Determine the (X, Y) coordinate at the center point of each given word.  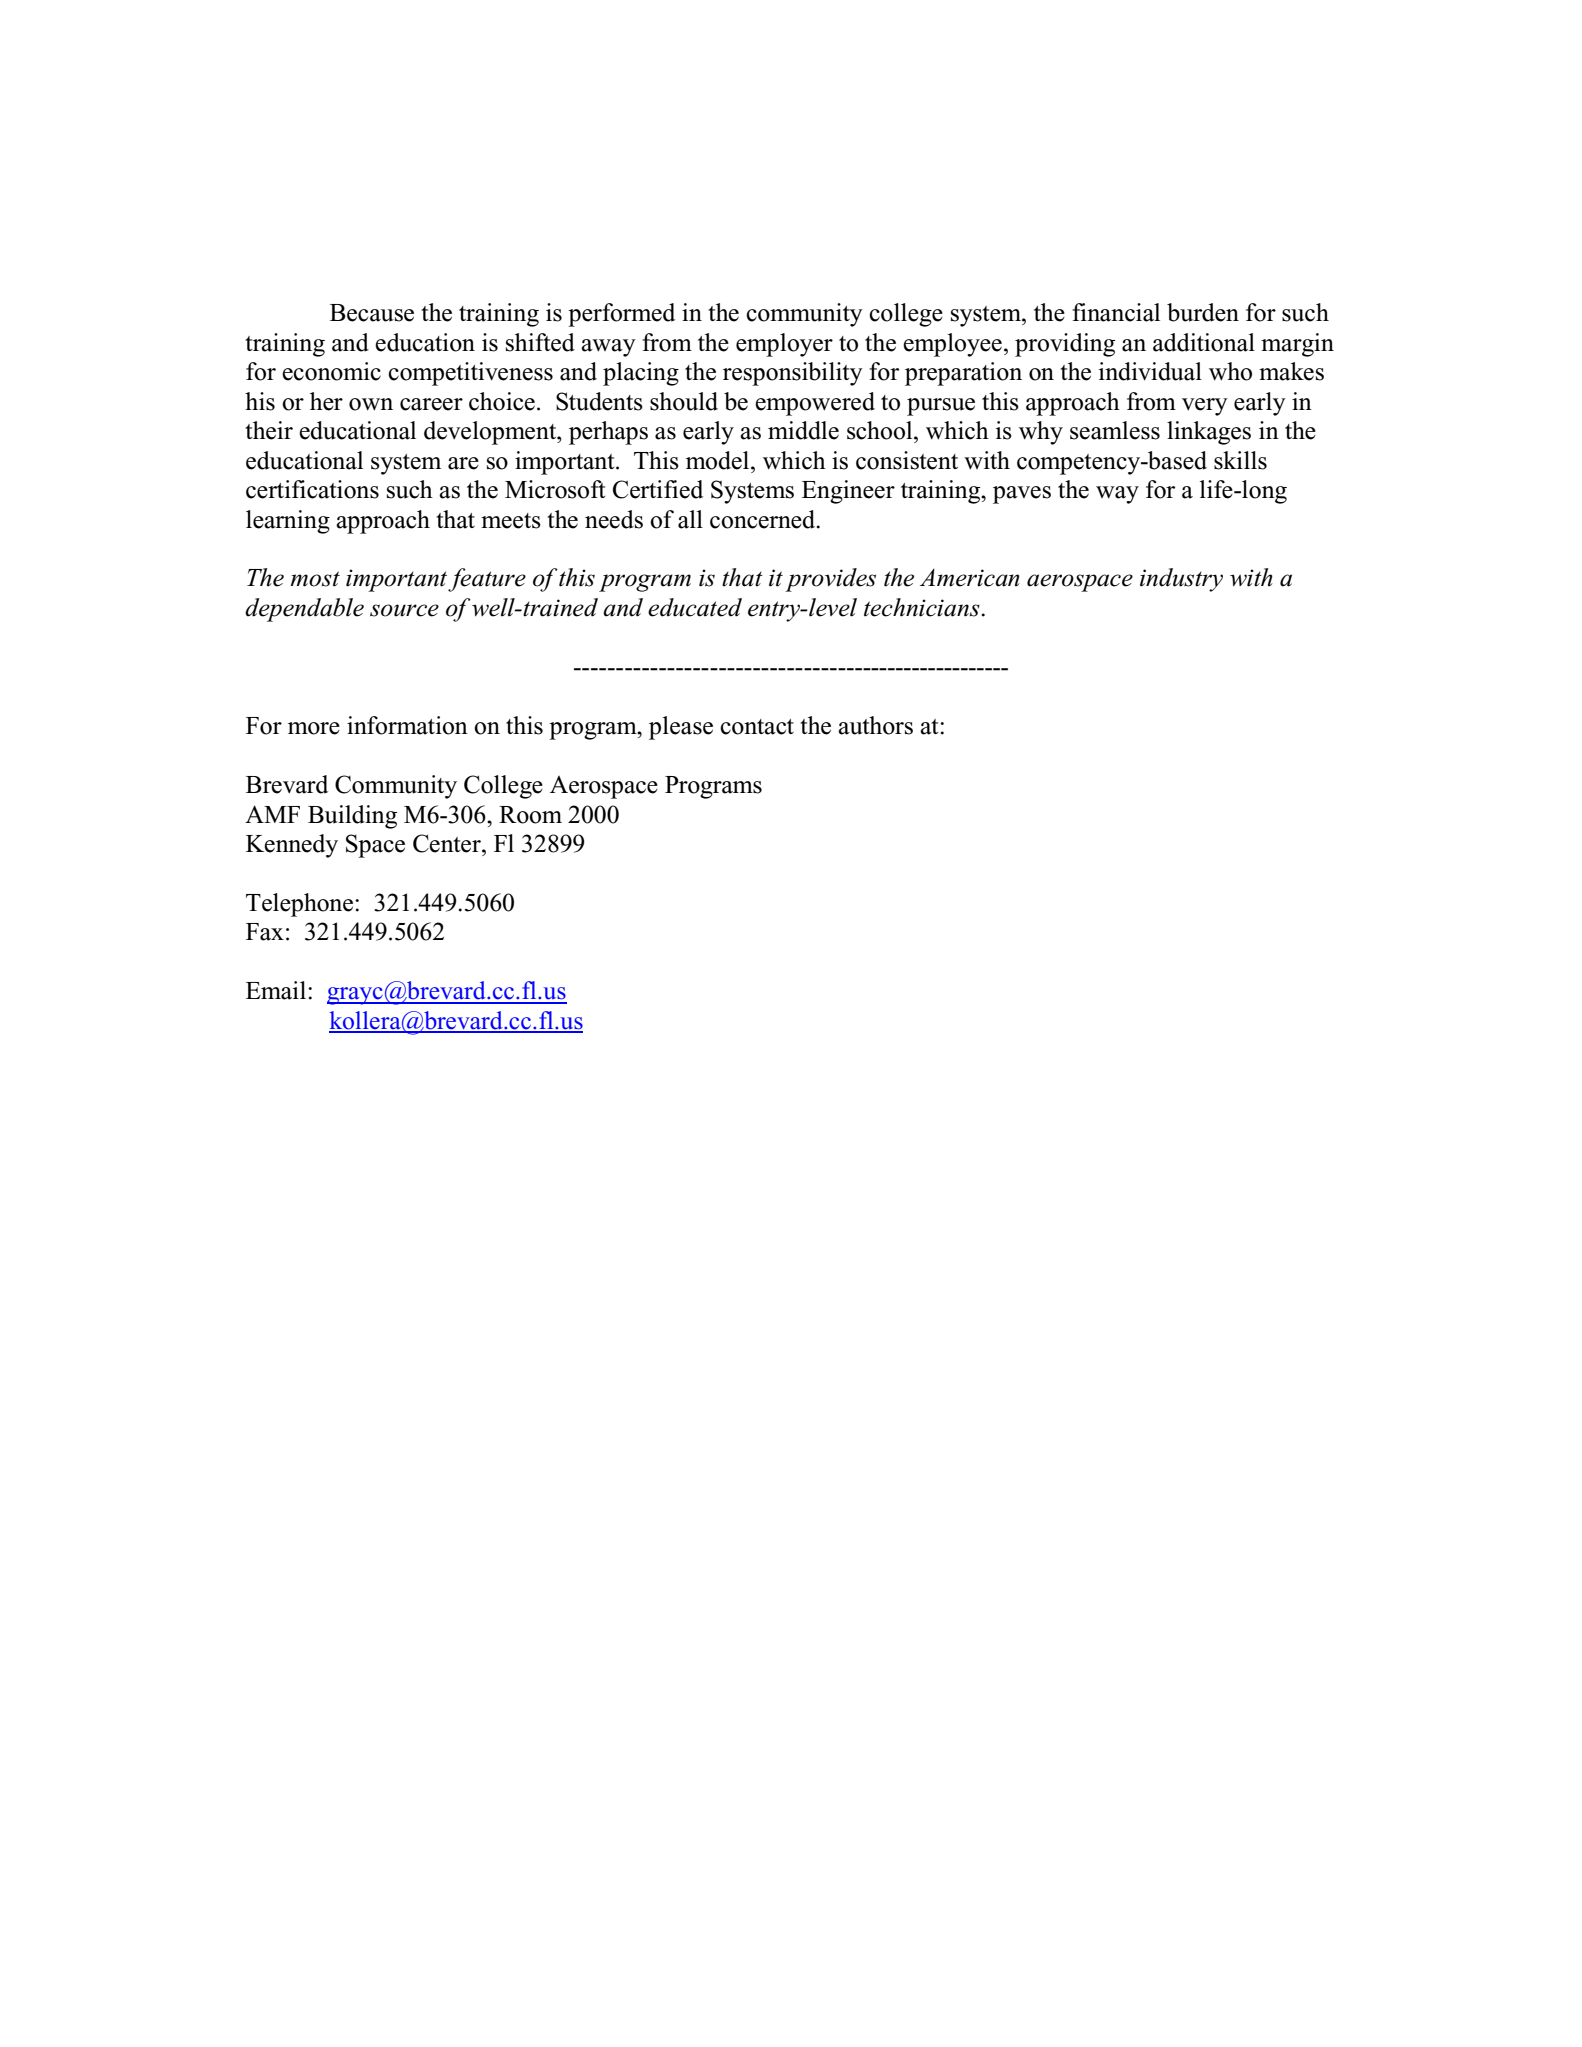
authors (875, 725)
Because (372, 313)
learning (288, 522)
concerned (764, 519)
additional (1204, 342)
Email (277, 990)
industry (1181, 580)
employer (784, 345)
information (407, 725)
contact (757, 727)
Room (530, 815)
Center (448, 843)
